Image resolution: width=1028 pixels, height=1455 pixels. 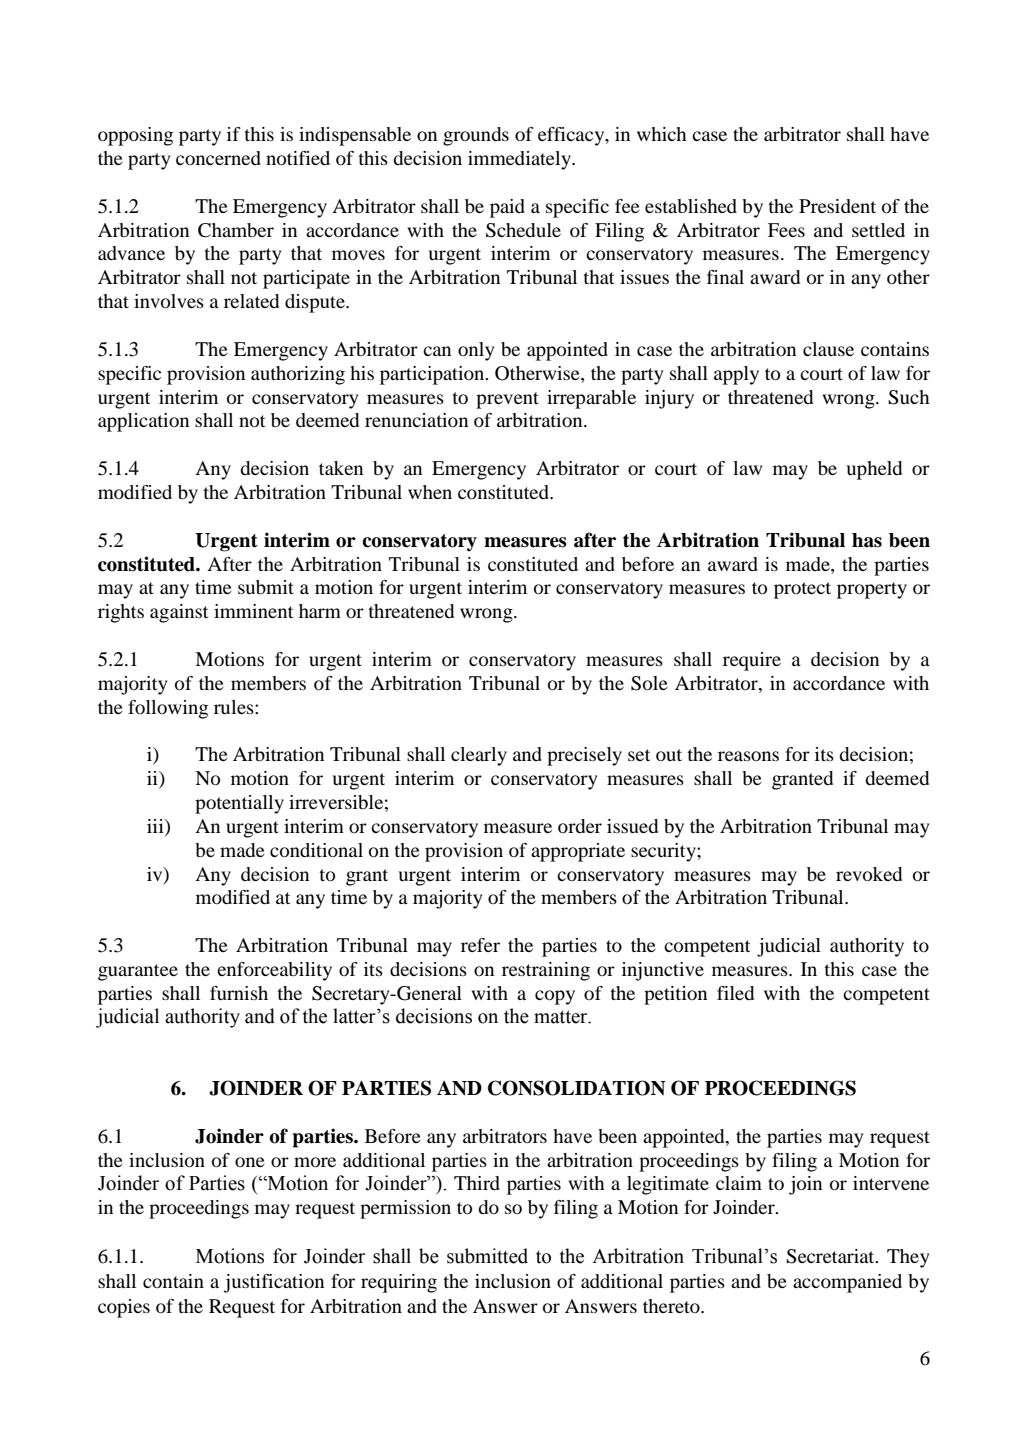 I want to click on President, so click(x=837, y=206).
